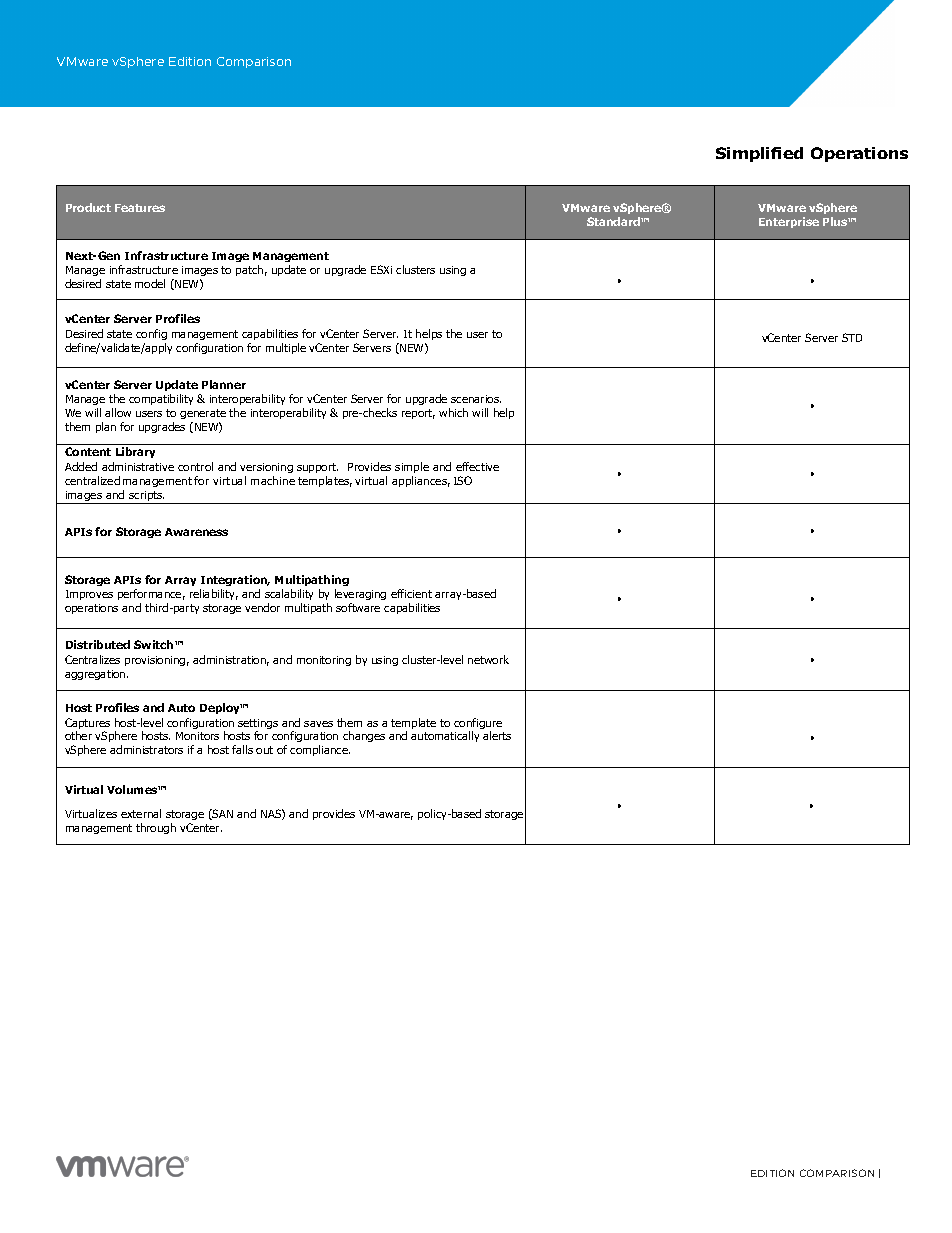  Describe the element at coordinates (497, 735) in the screenshot. I see `alerts` at that location.
